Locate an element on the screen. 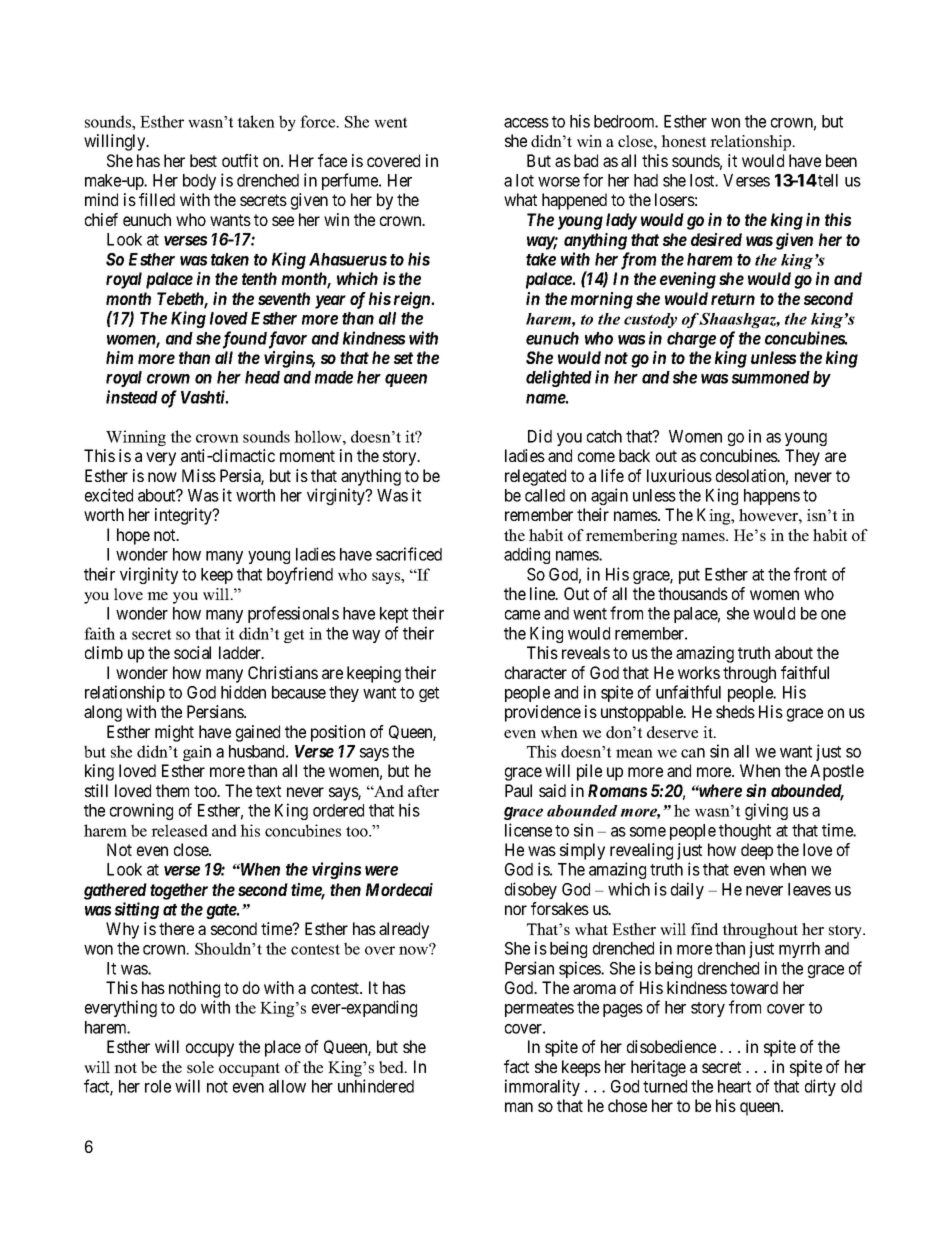 Image resolution: width=952 pixels, height=1233 pixels. giving is located at coordinates (766, 811).
